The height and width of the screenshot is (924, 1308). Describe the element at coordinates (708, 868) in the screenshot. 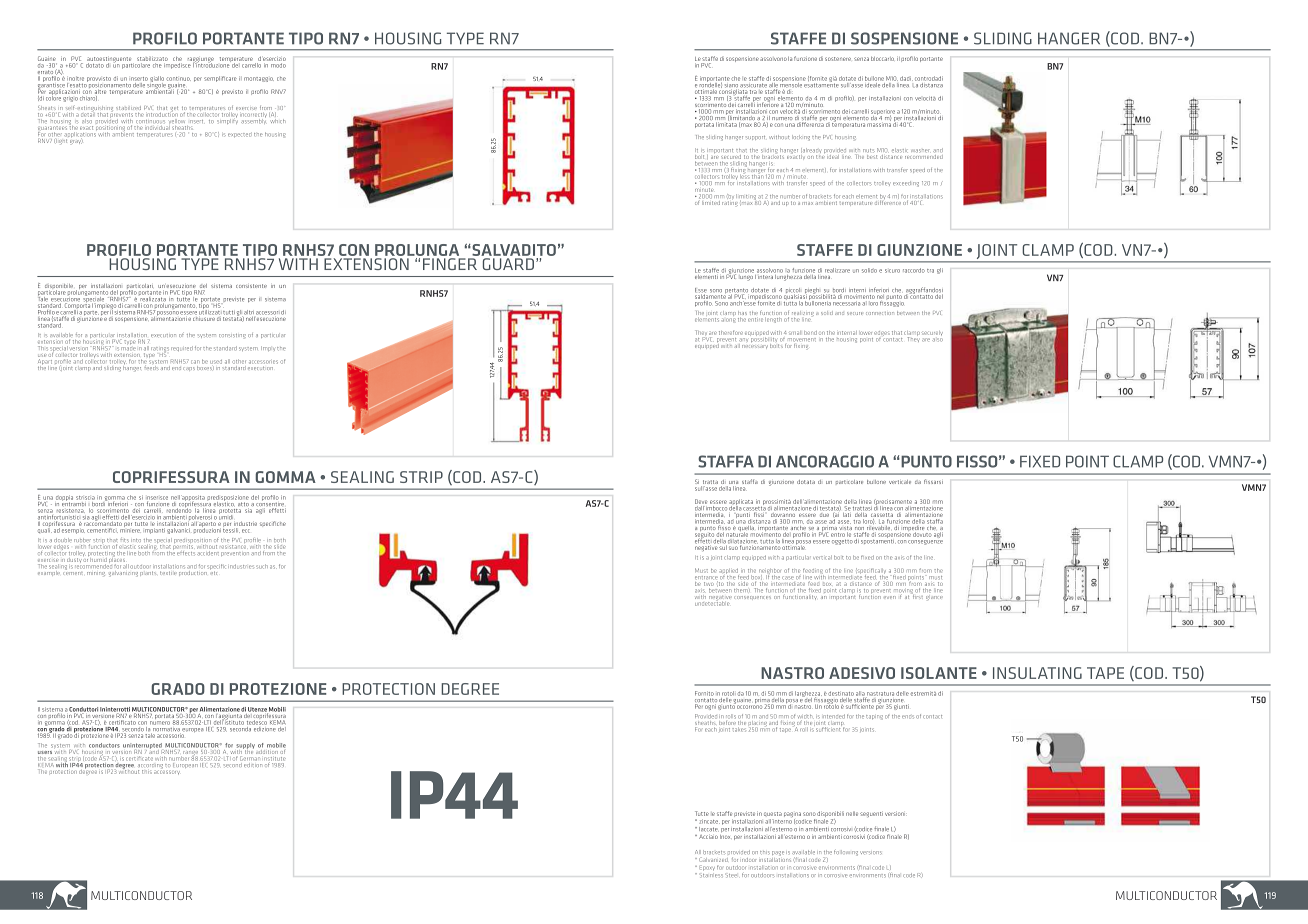

I see `Epoxy` at that location.
